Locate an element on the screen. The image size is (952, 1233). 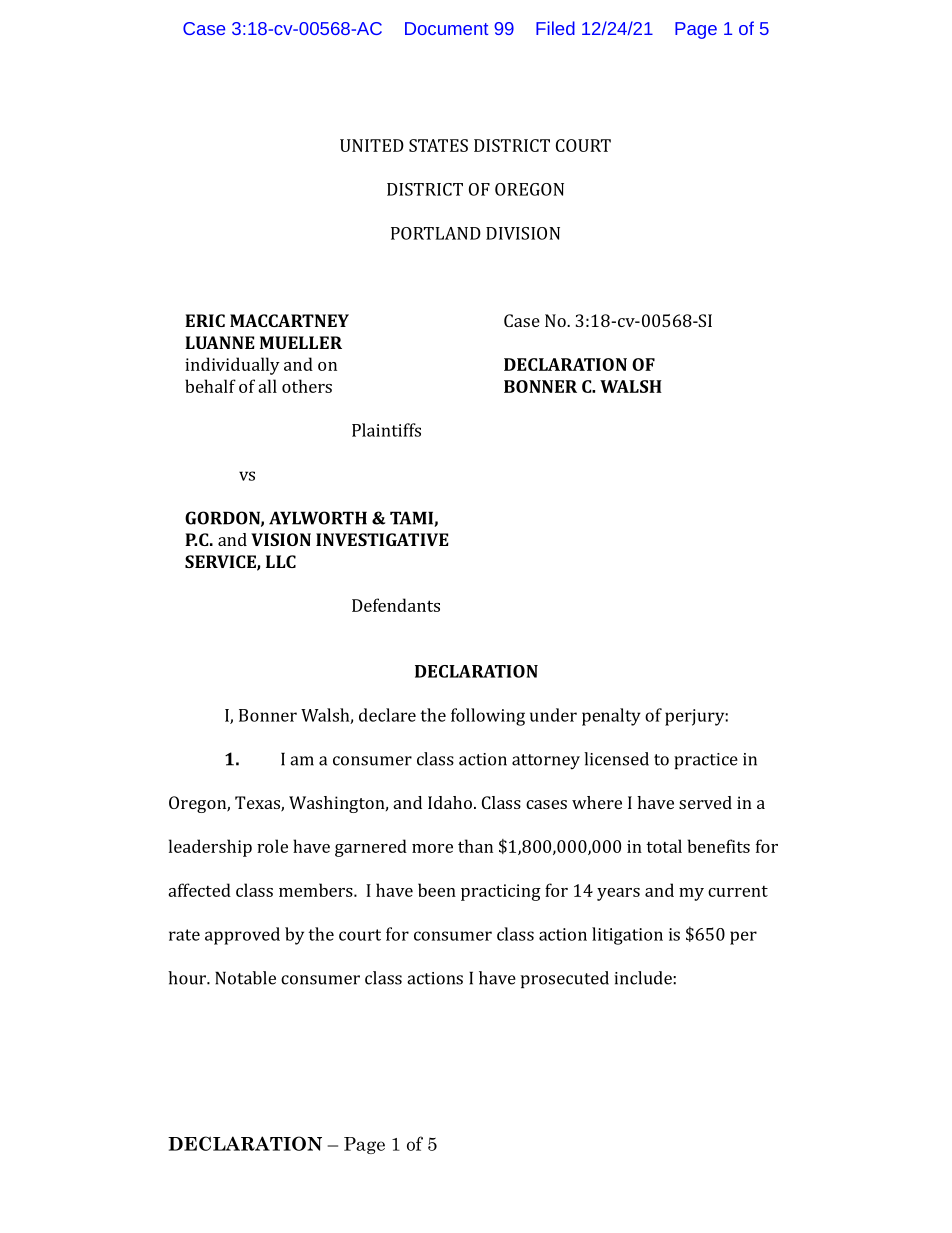
Document is located at coordinates (446, 28).
